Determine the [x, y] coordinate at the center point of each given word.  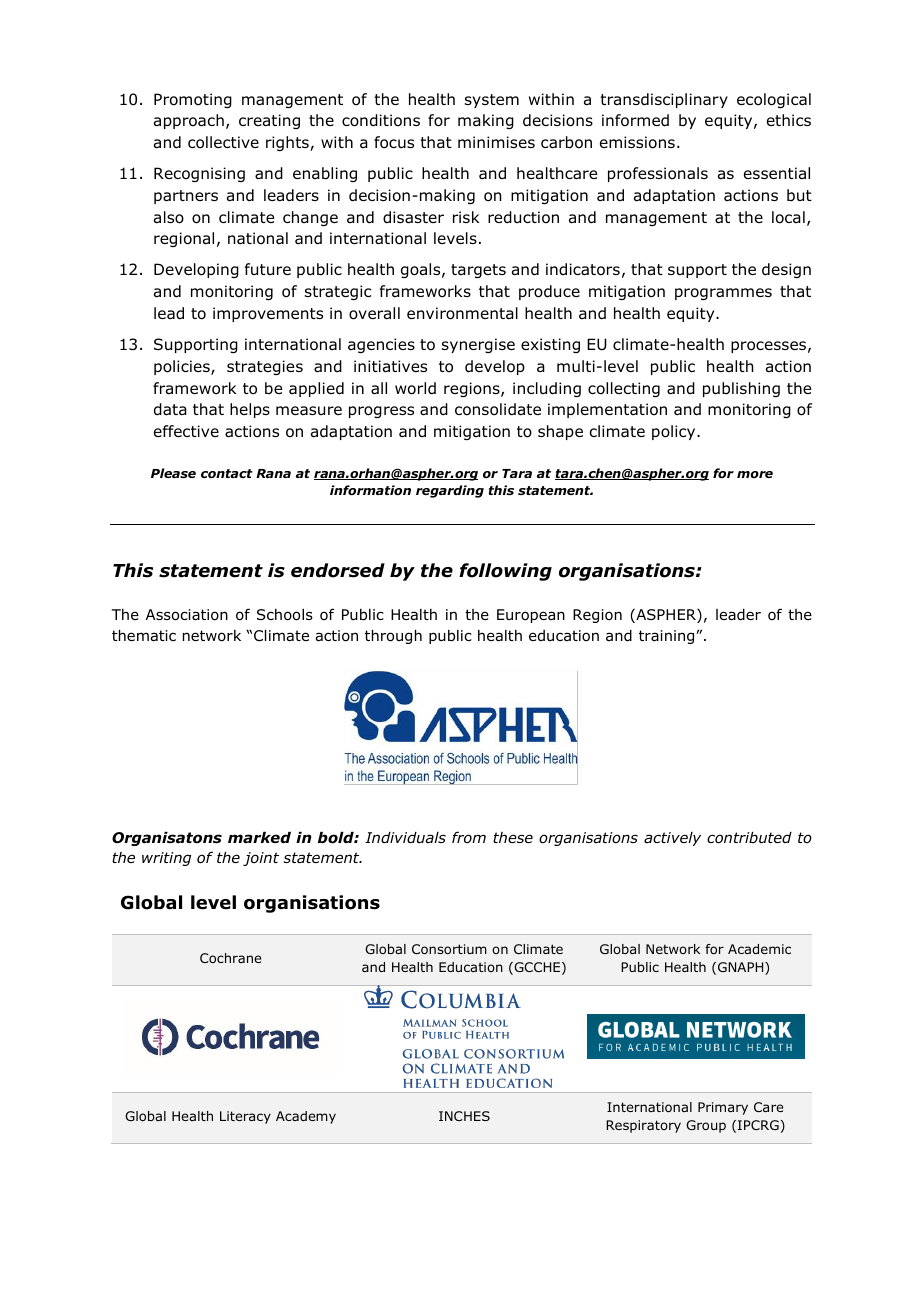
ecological [774, 100]
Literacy [245, 1117]
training [668, 637]
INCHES [464, 1116]
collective [223, 142]
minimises [496, 142]
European [531, 616]
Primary [723, 1108]
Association [187, 615]
